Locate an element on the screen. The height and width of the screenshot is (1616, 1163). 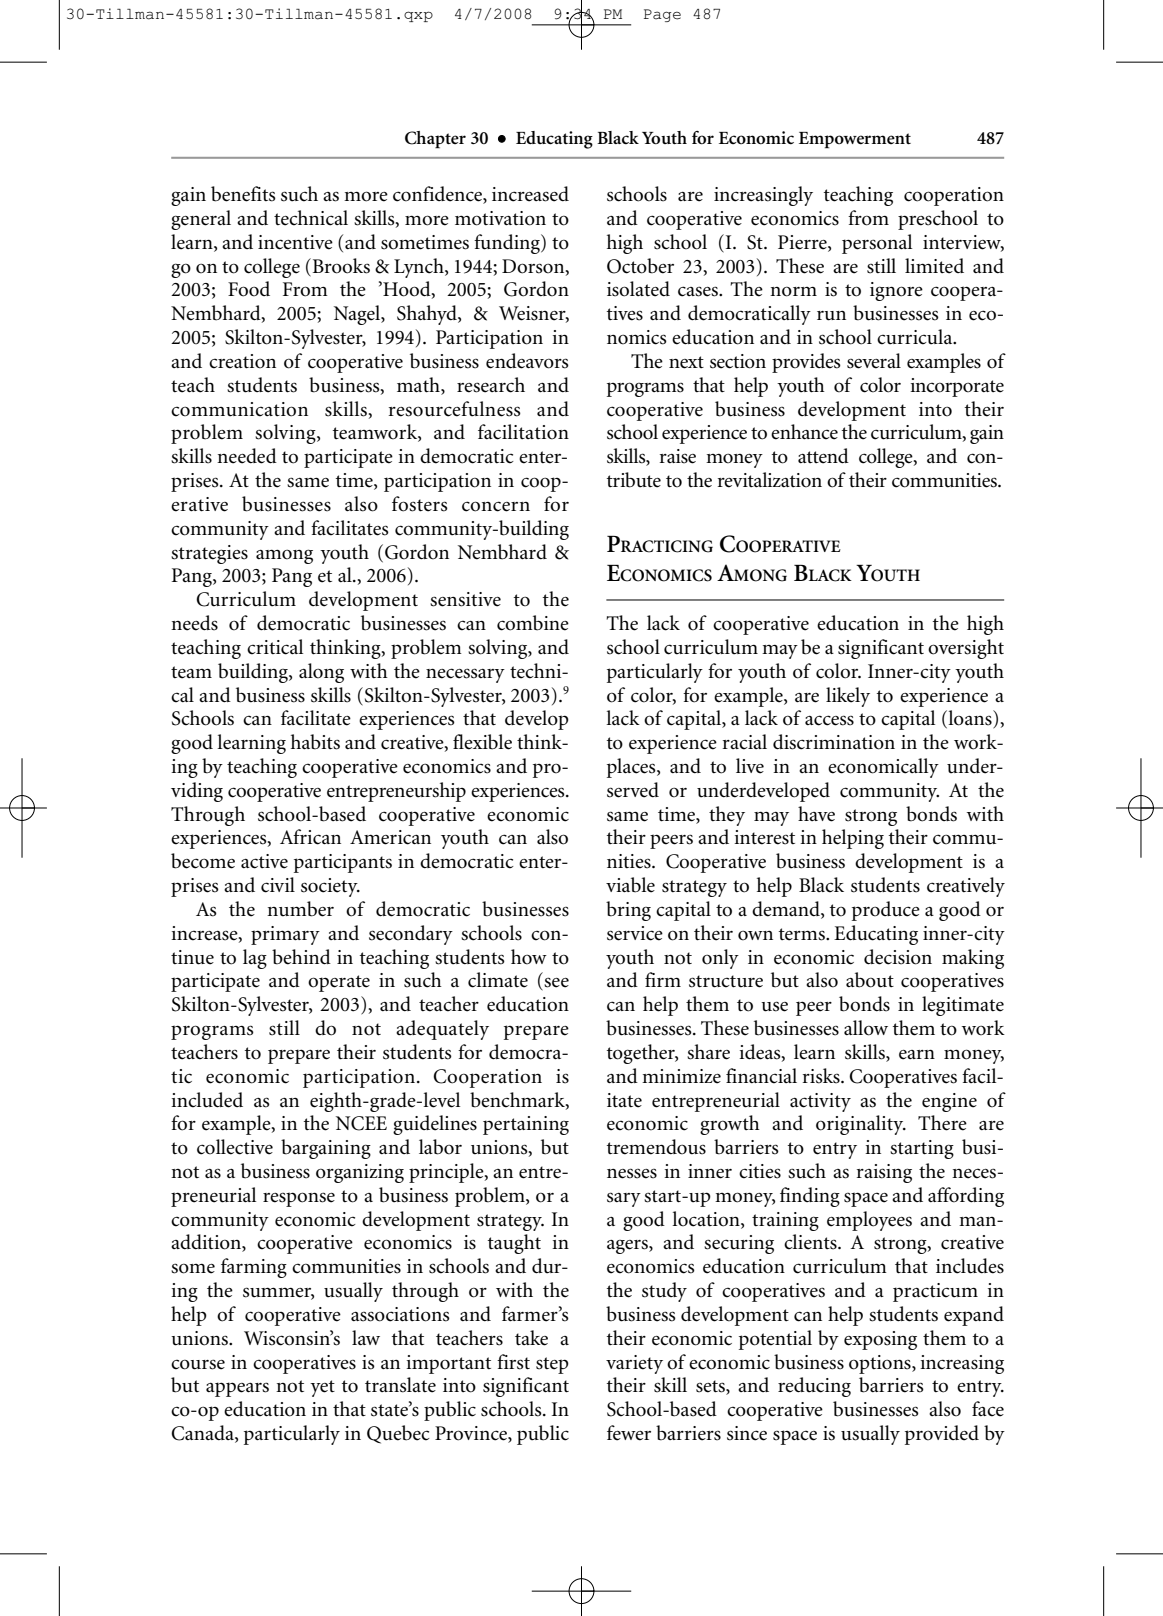
Page is located at coordinates (662, 15).
